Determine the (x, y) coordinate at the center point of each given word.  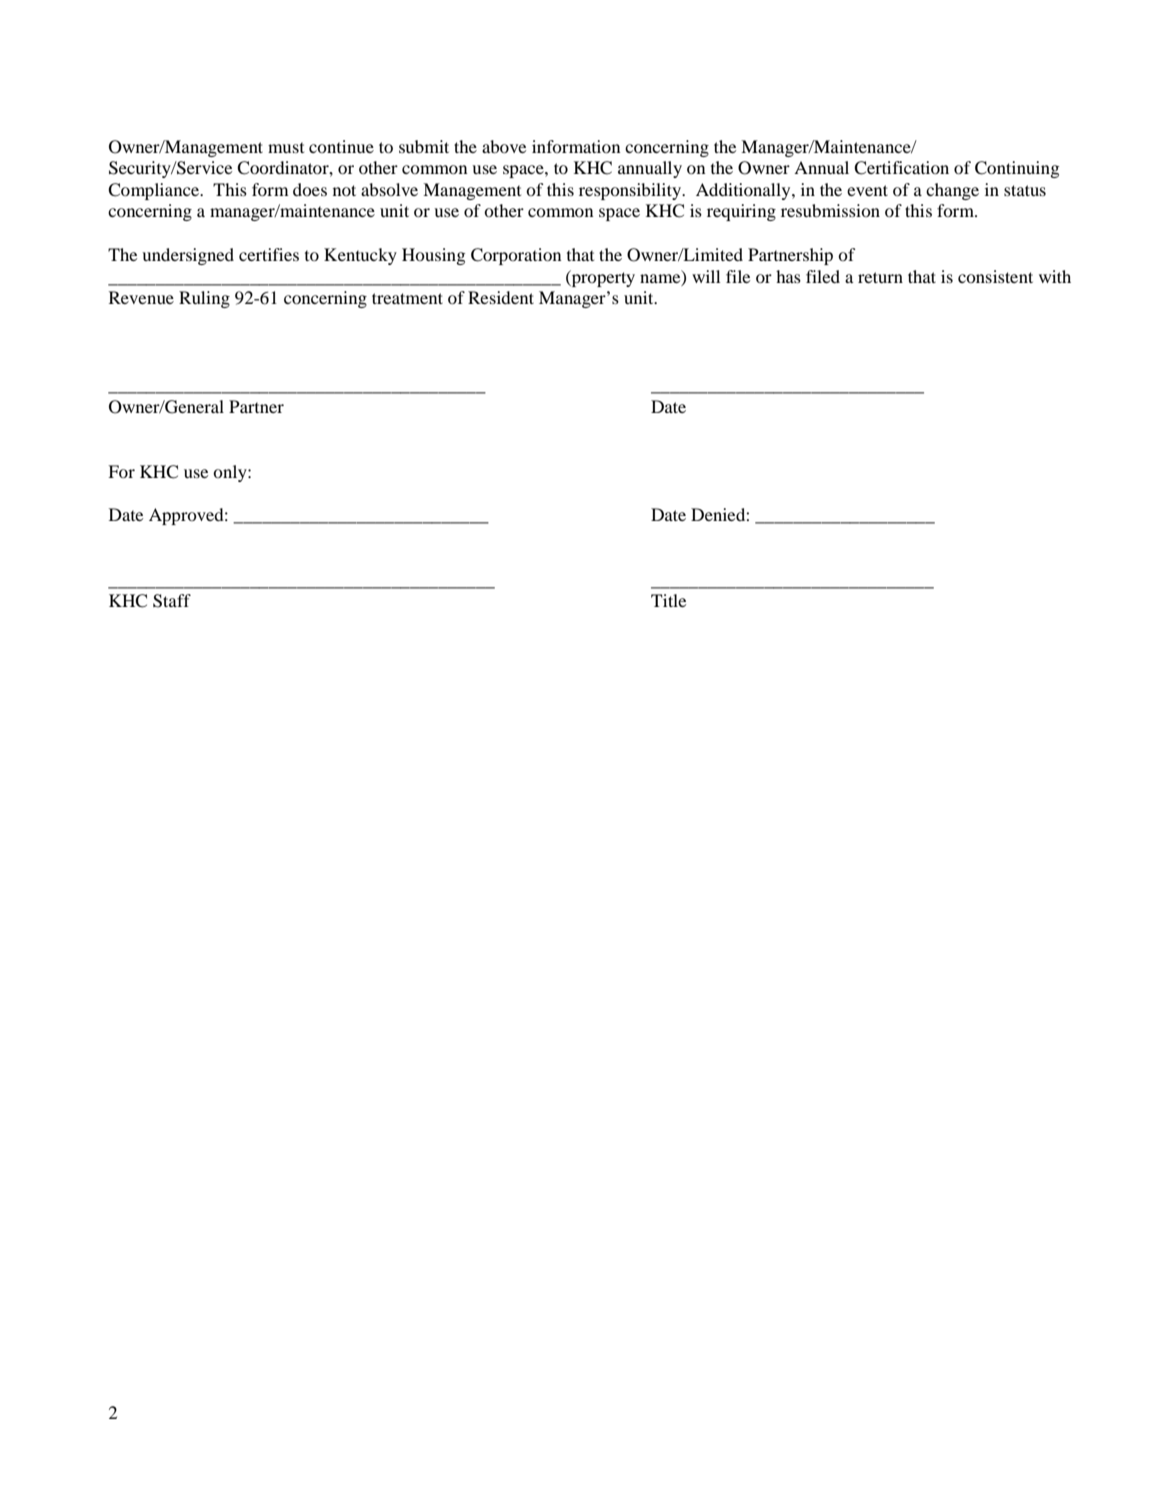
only (231, 473)
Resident (501, 297)
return (880, 277)
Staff (172, 601)
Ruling (204, 299)
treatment (407, 298)
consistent (995, 276)
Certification (901, 168)
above (504, 146)
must (286, 147)
